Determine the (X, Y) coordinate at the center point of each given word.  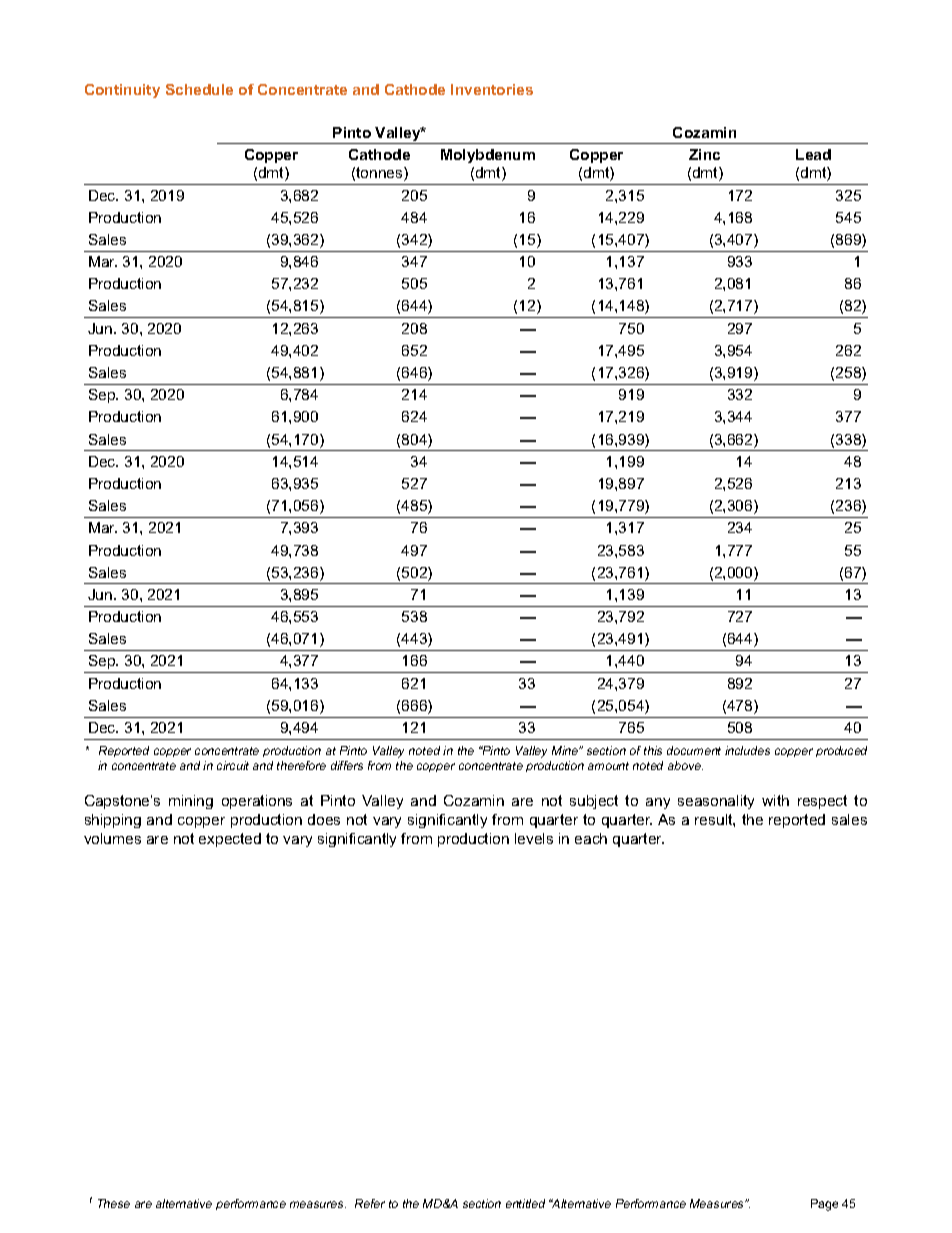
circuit (233, 765)
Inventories (492, 89)
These (114, 1203)
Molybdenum (488, 156)
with (775, 800)
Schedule (199, 89)
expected (230, 840)
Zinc (704, 154)
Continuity (122, 91)
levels (534, 838)
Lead (813, 154)
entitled (525, 1203)
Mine (566, 750)
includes (747, 750)
